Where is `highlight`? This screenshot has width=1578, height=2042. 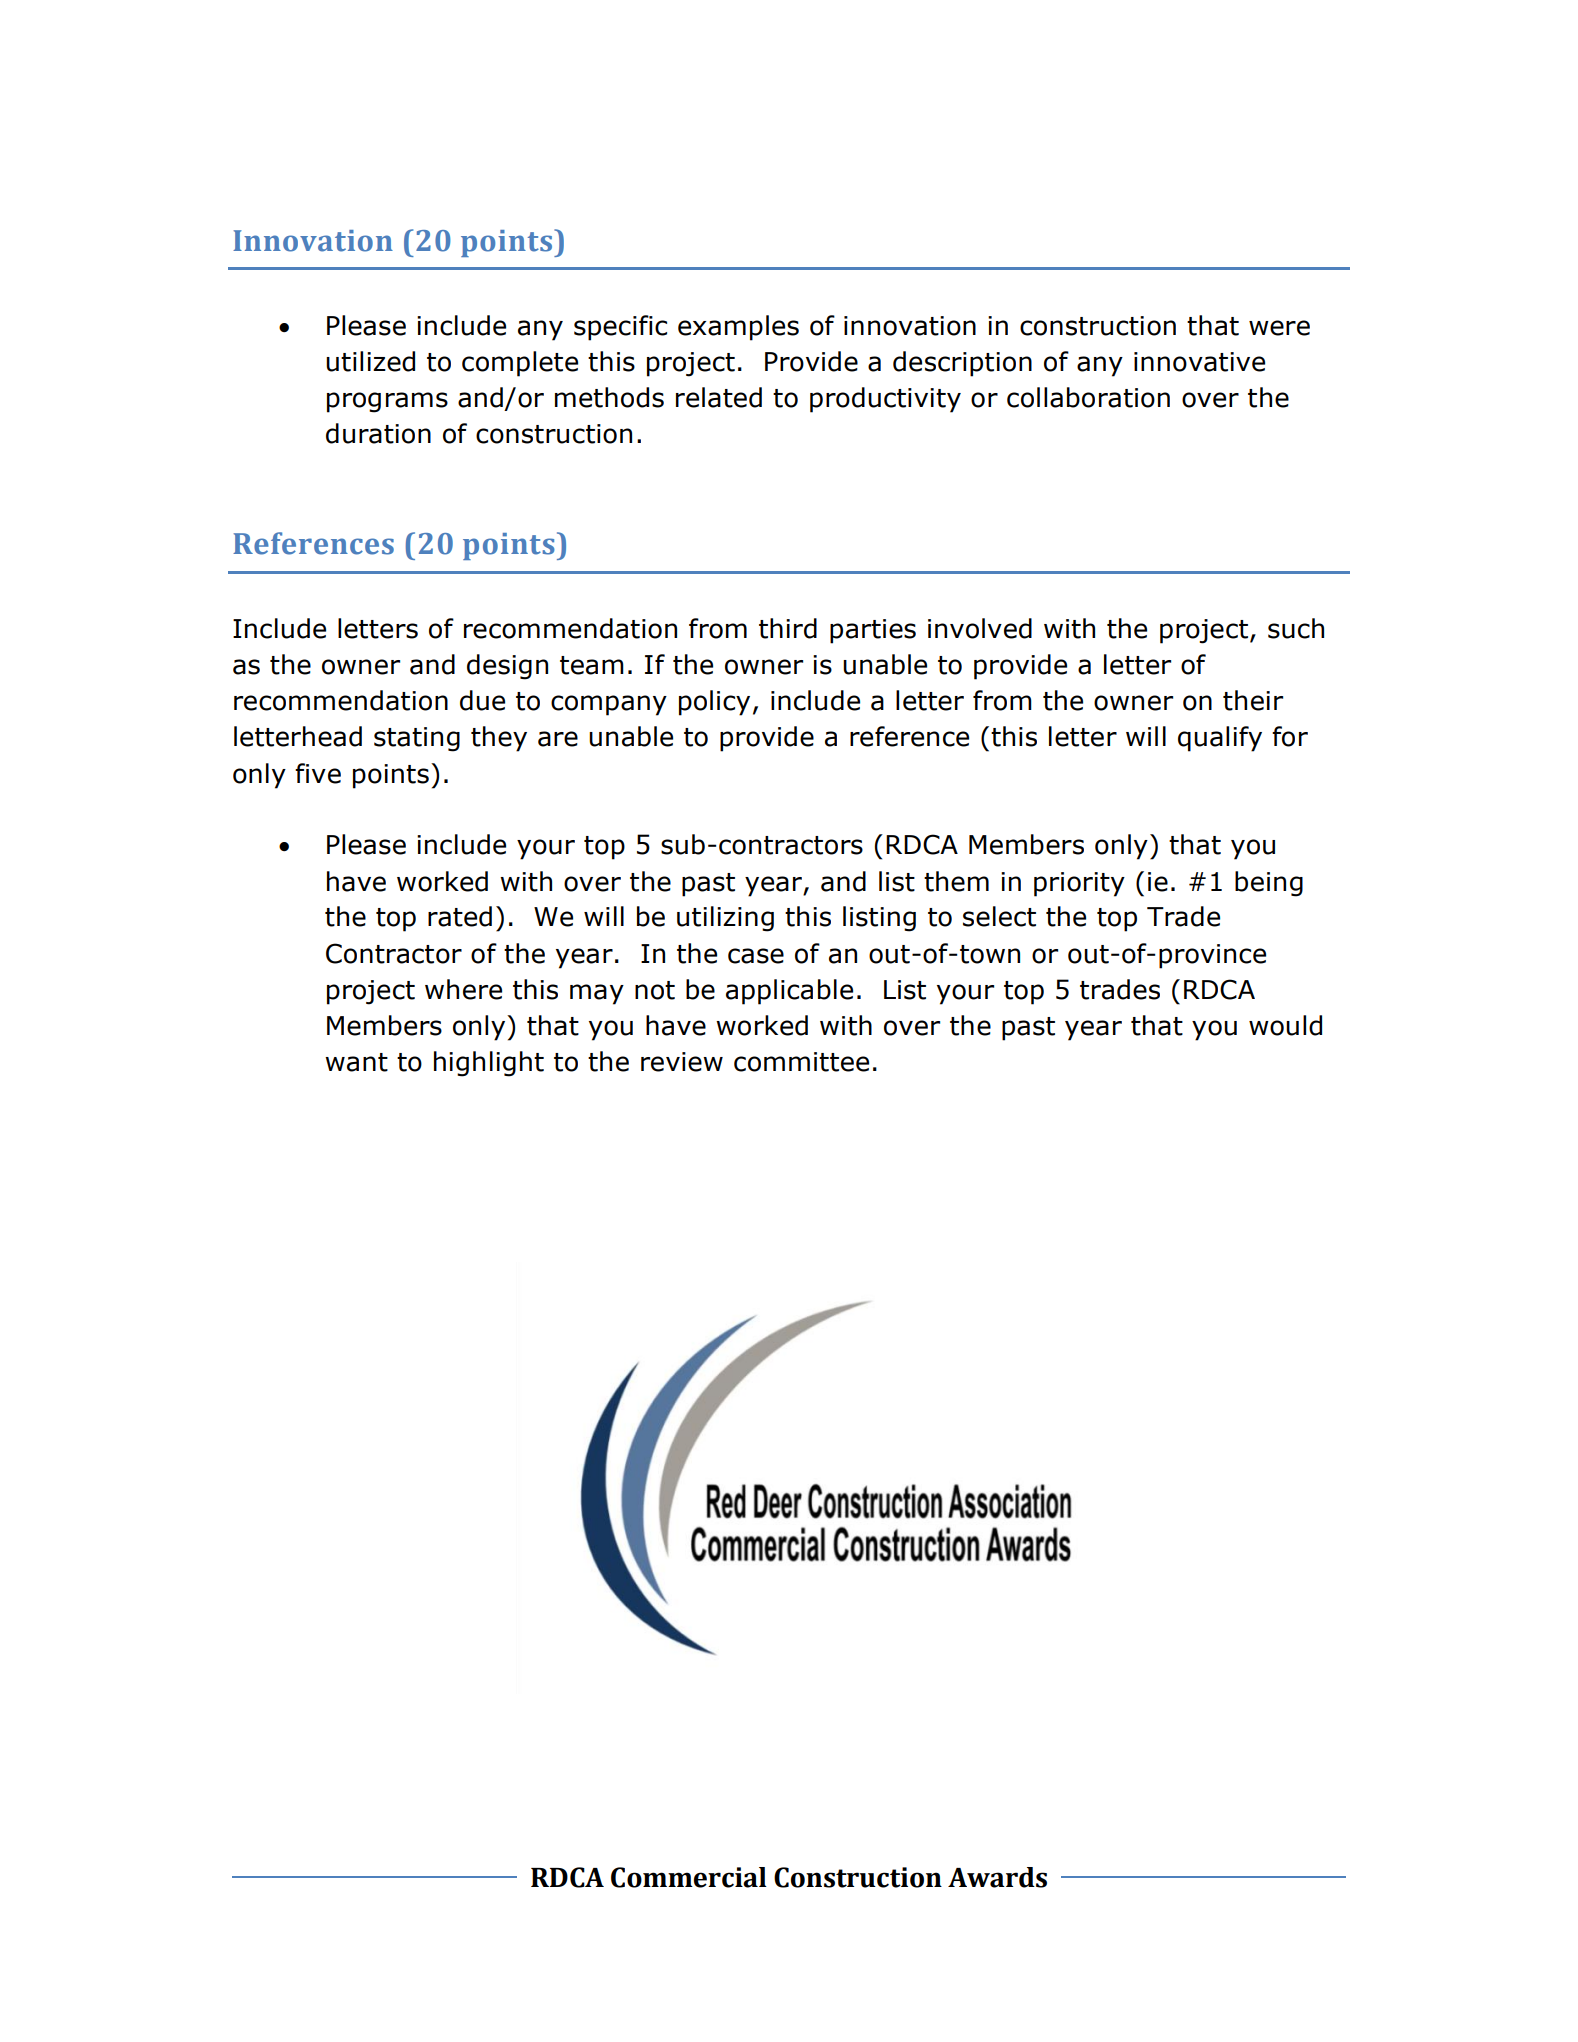 highlight is located at coordinates (489, 1064).
